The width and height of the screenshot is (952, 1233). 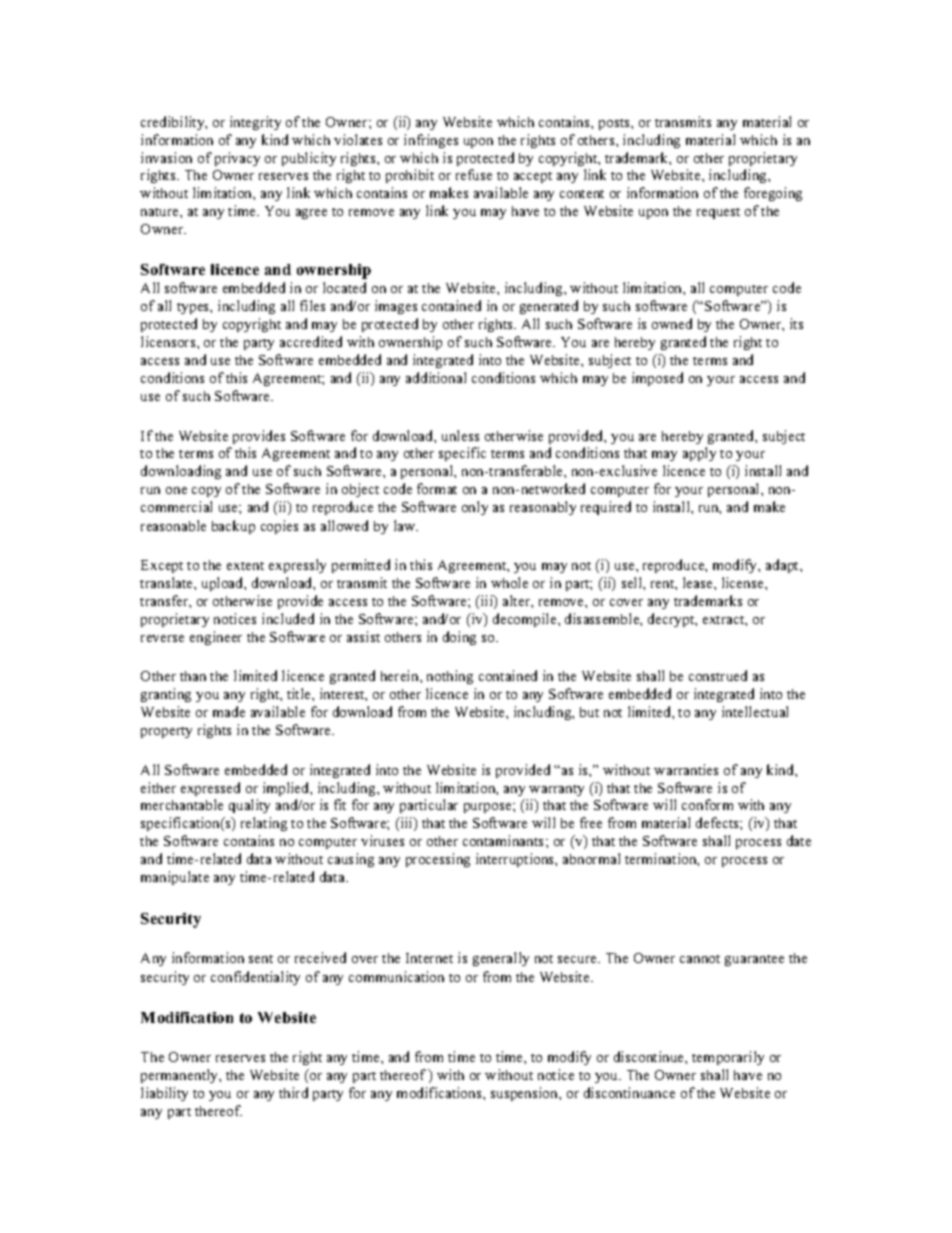 I want to click on refuse, so click(x=474, y=174).
